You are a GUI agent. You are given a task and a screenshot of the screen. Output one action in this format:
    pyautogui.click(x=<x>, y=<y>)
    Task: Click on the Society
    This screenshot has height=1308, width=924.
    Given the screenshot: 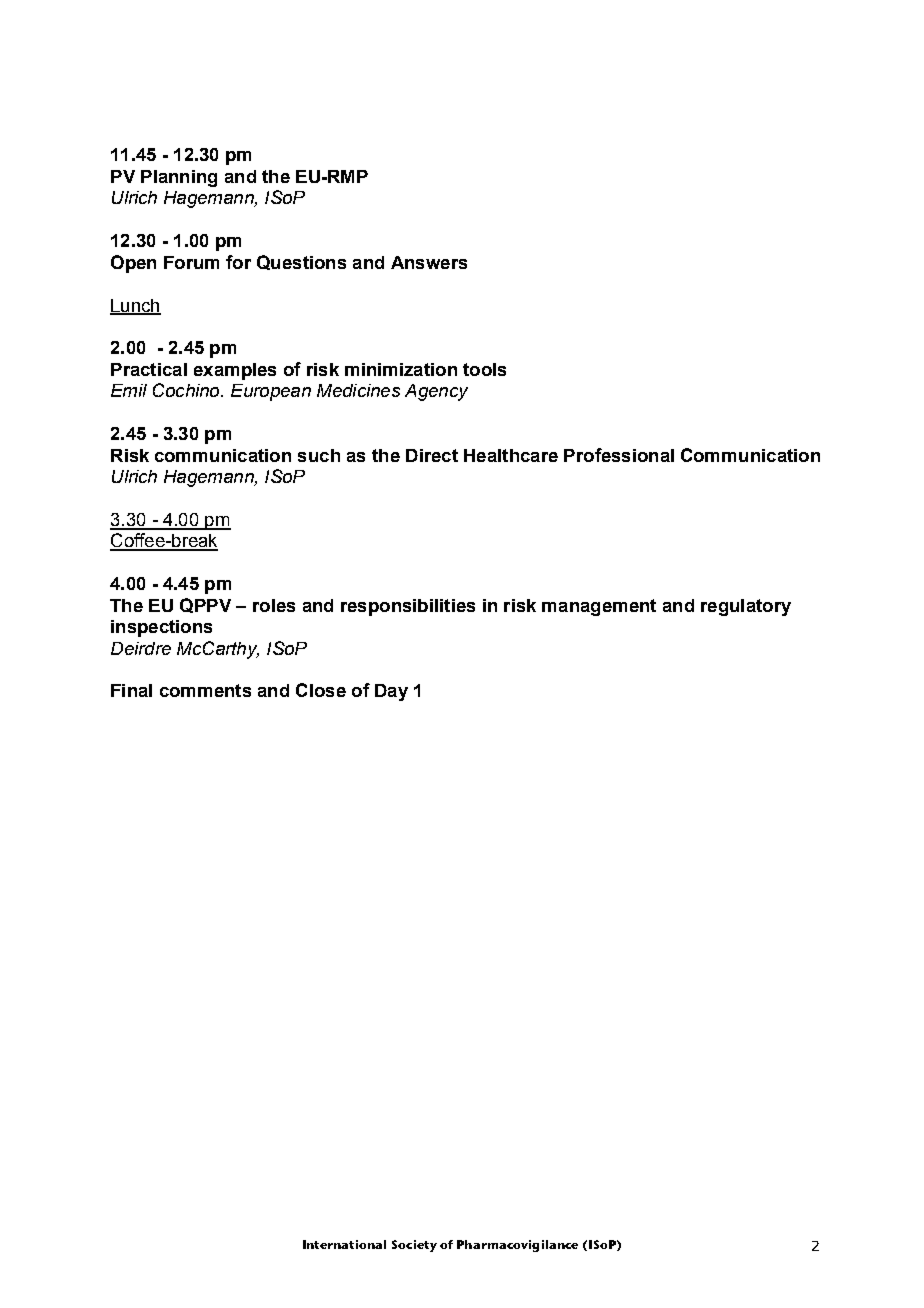 What is the action you would take?
    pyautogui.click(x=414, y=1246)
